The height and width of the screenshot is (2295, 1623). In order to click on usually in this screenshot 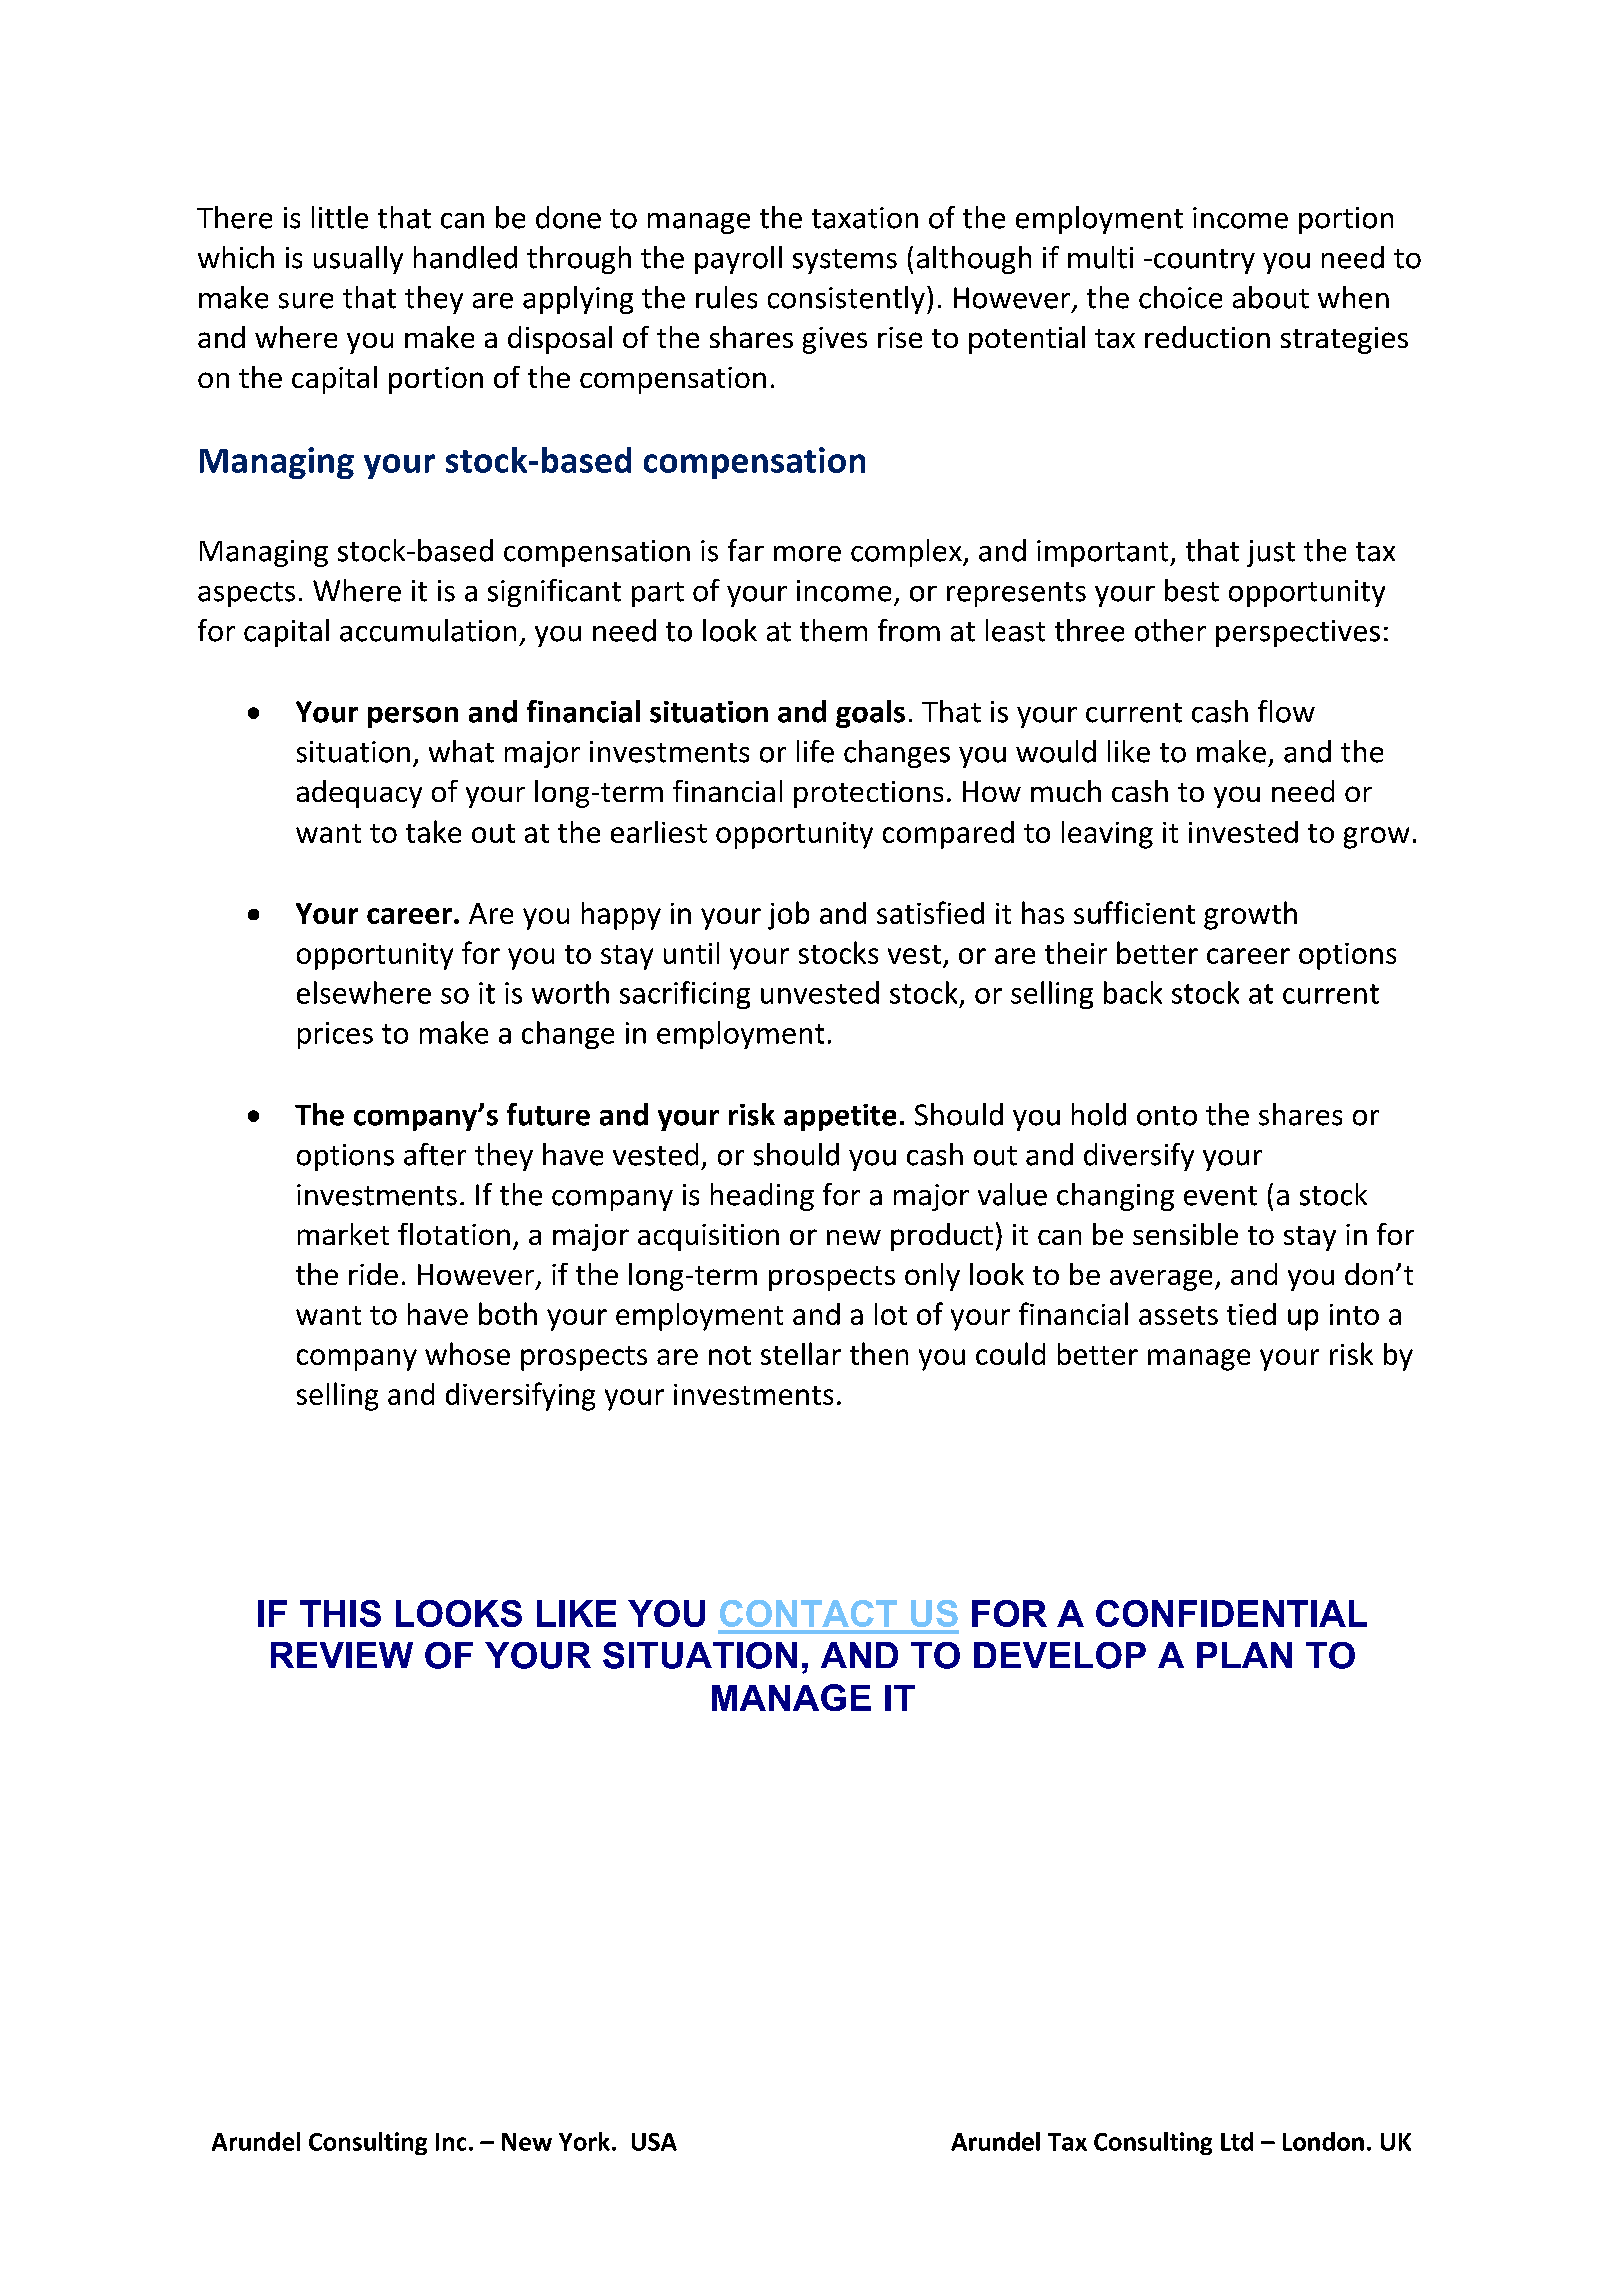, I will do `click(358, 260)`.
